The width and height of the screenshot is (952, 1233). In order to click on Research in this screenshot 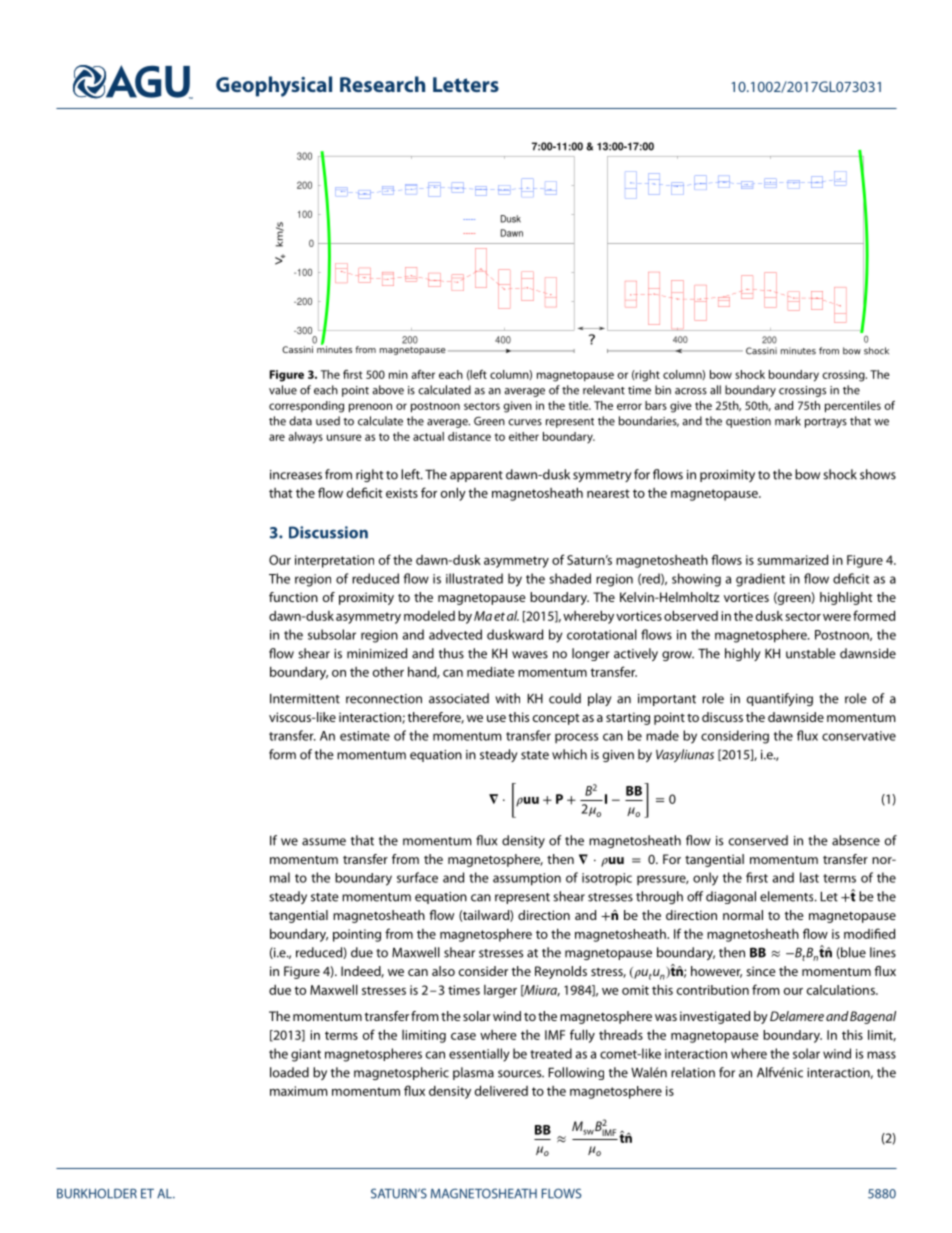, I will do `click(382, 84)`.
